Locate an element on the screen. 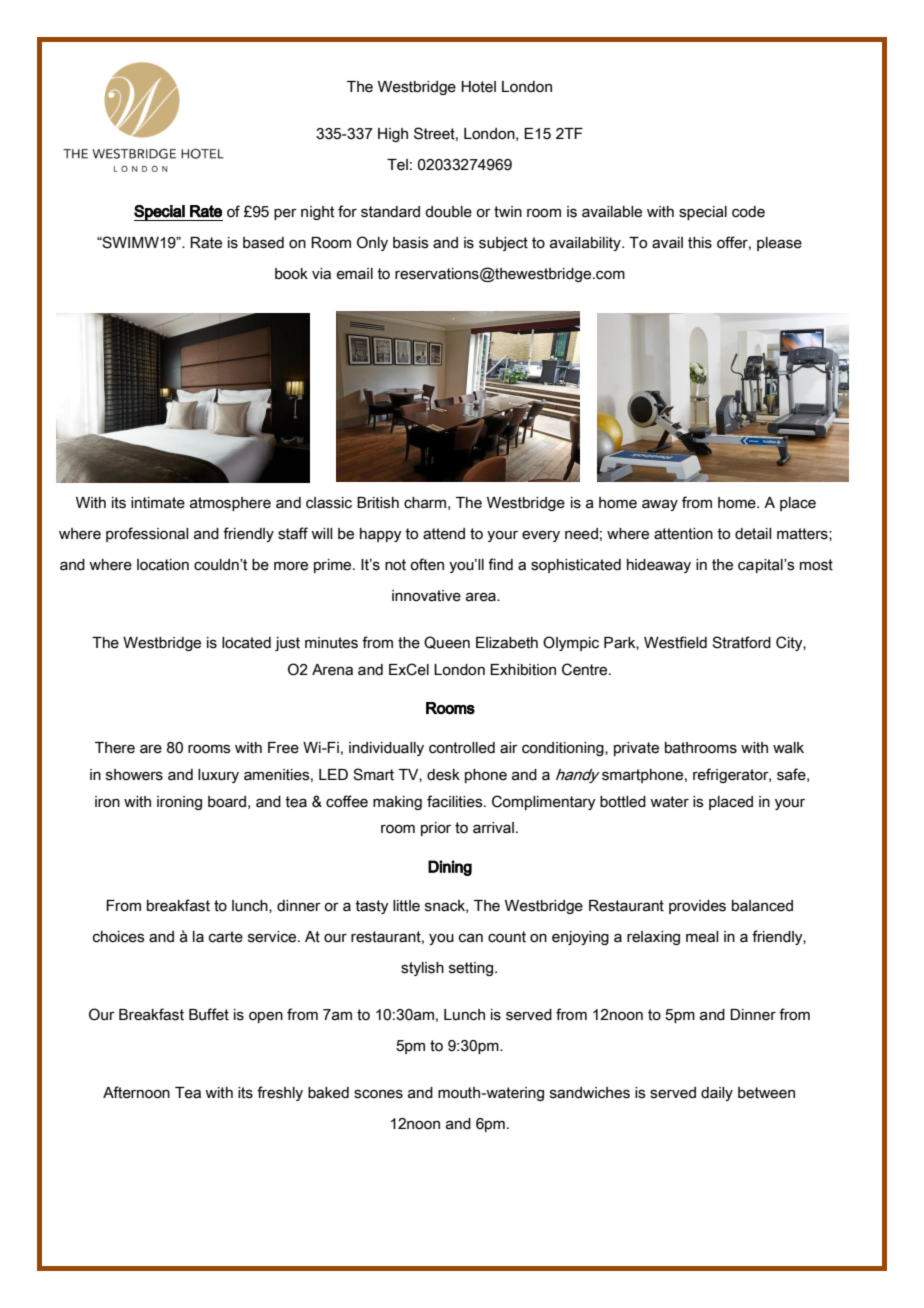  Stratford is located at coordinates (741, 642).
